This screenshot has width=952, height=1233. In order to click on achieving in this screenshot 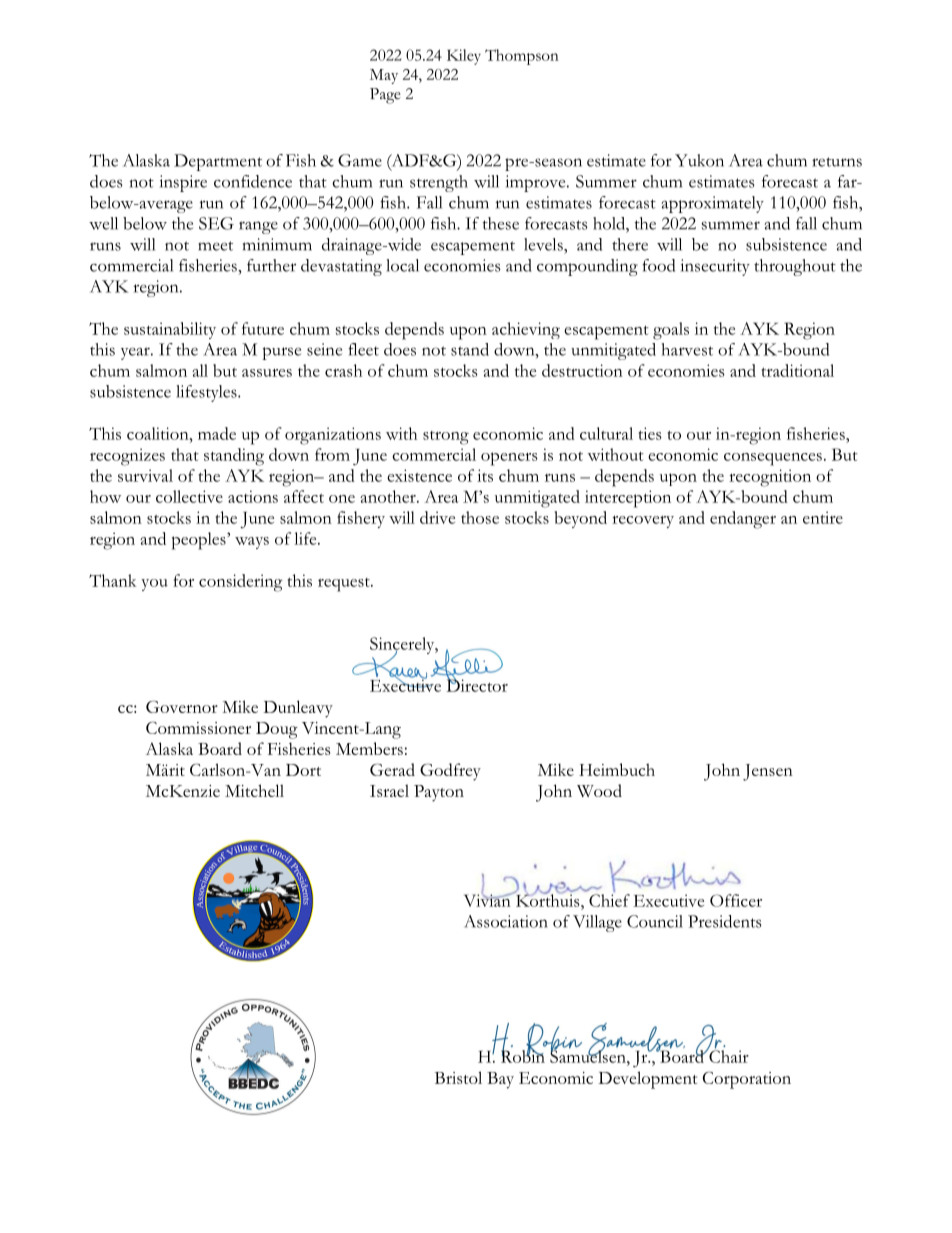, I will do `click(526, 330)`.
